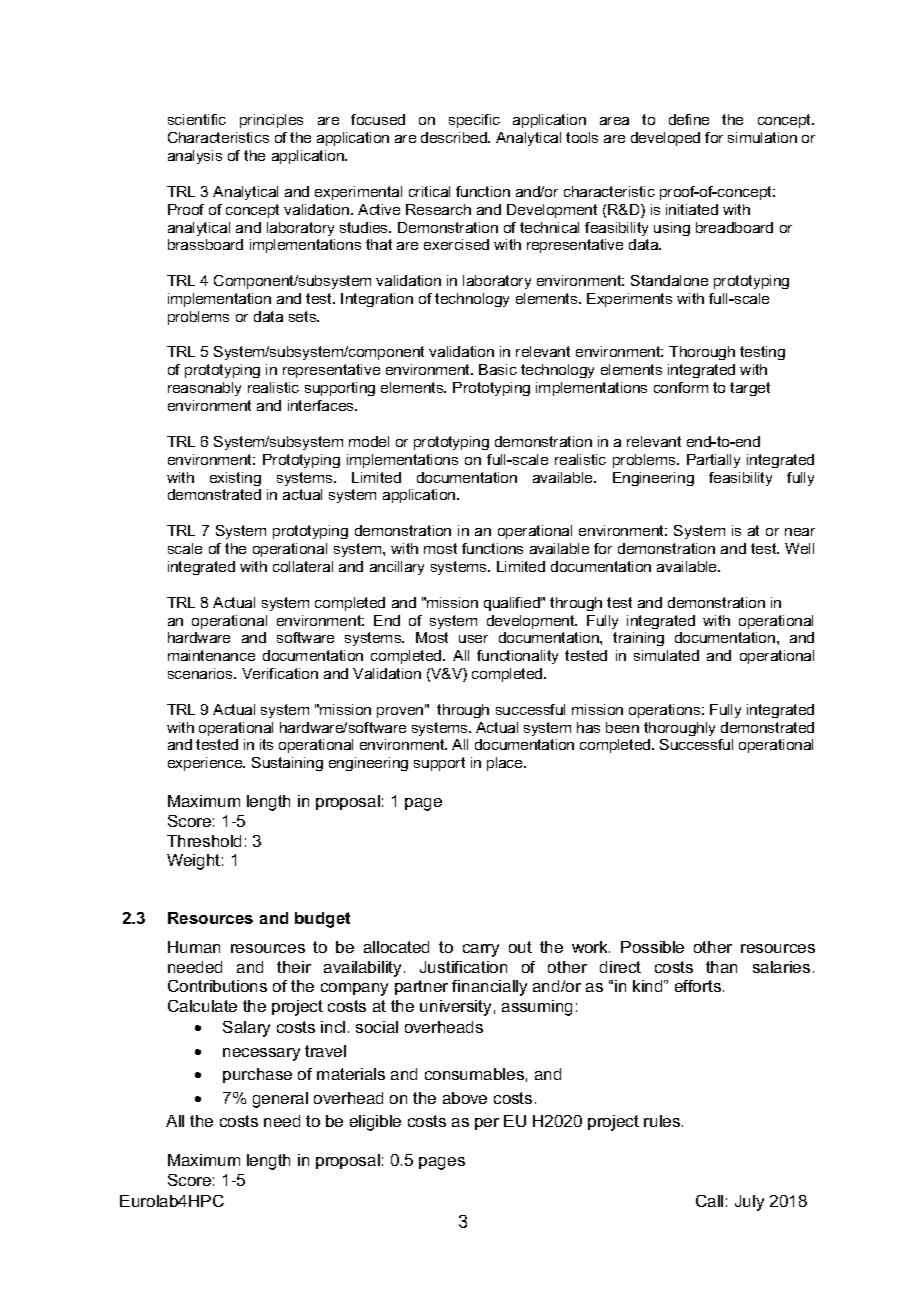 The width and height of the page is (924, 1308). I want to click on above, so click(465, 1098).
